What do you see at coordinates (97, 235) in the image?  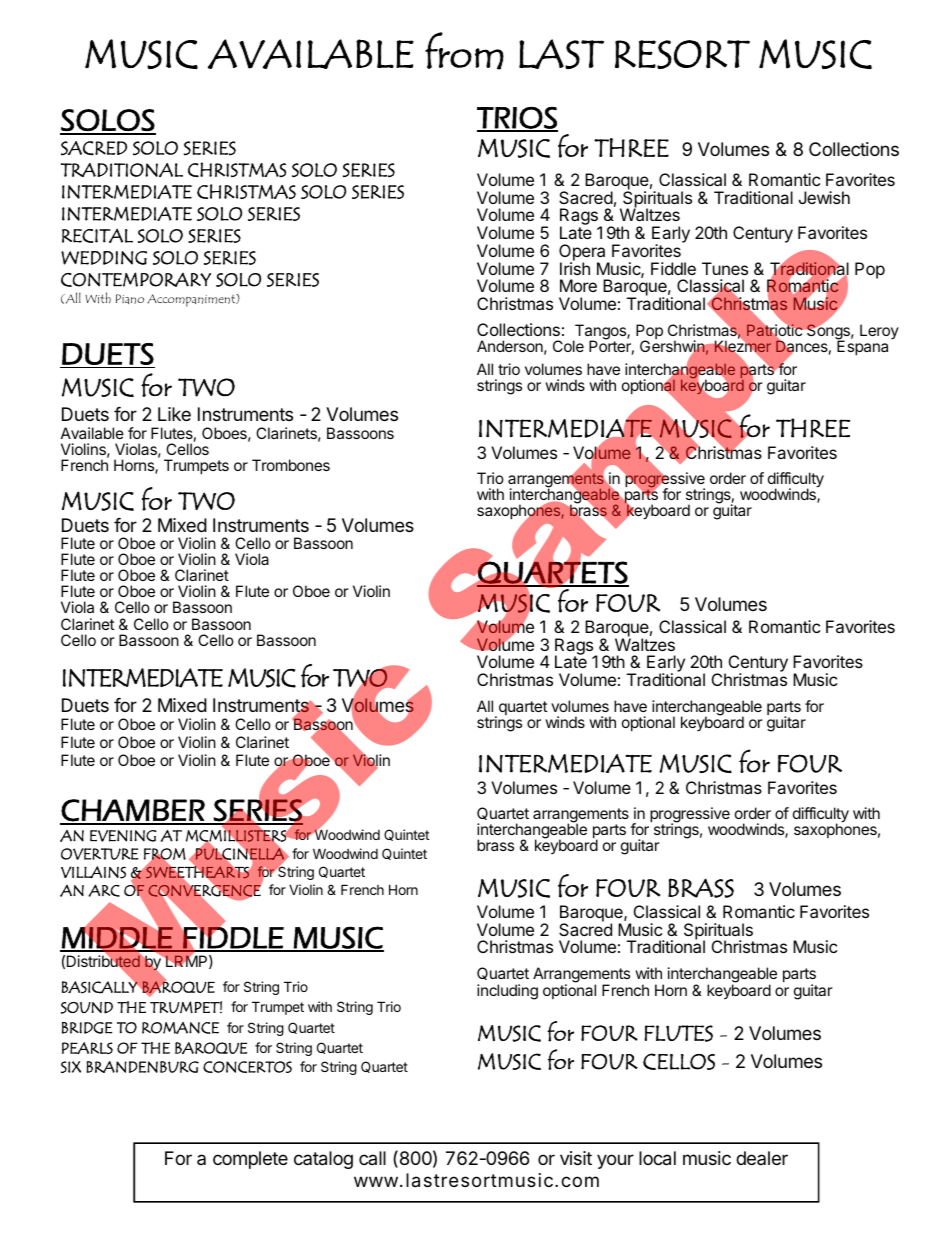 I see `RECITAL` at bounding box center [97, 235].
